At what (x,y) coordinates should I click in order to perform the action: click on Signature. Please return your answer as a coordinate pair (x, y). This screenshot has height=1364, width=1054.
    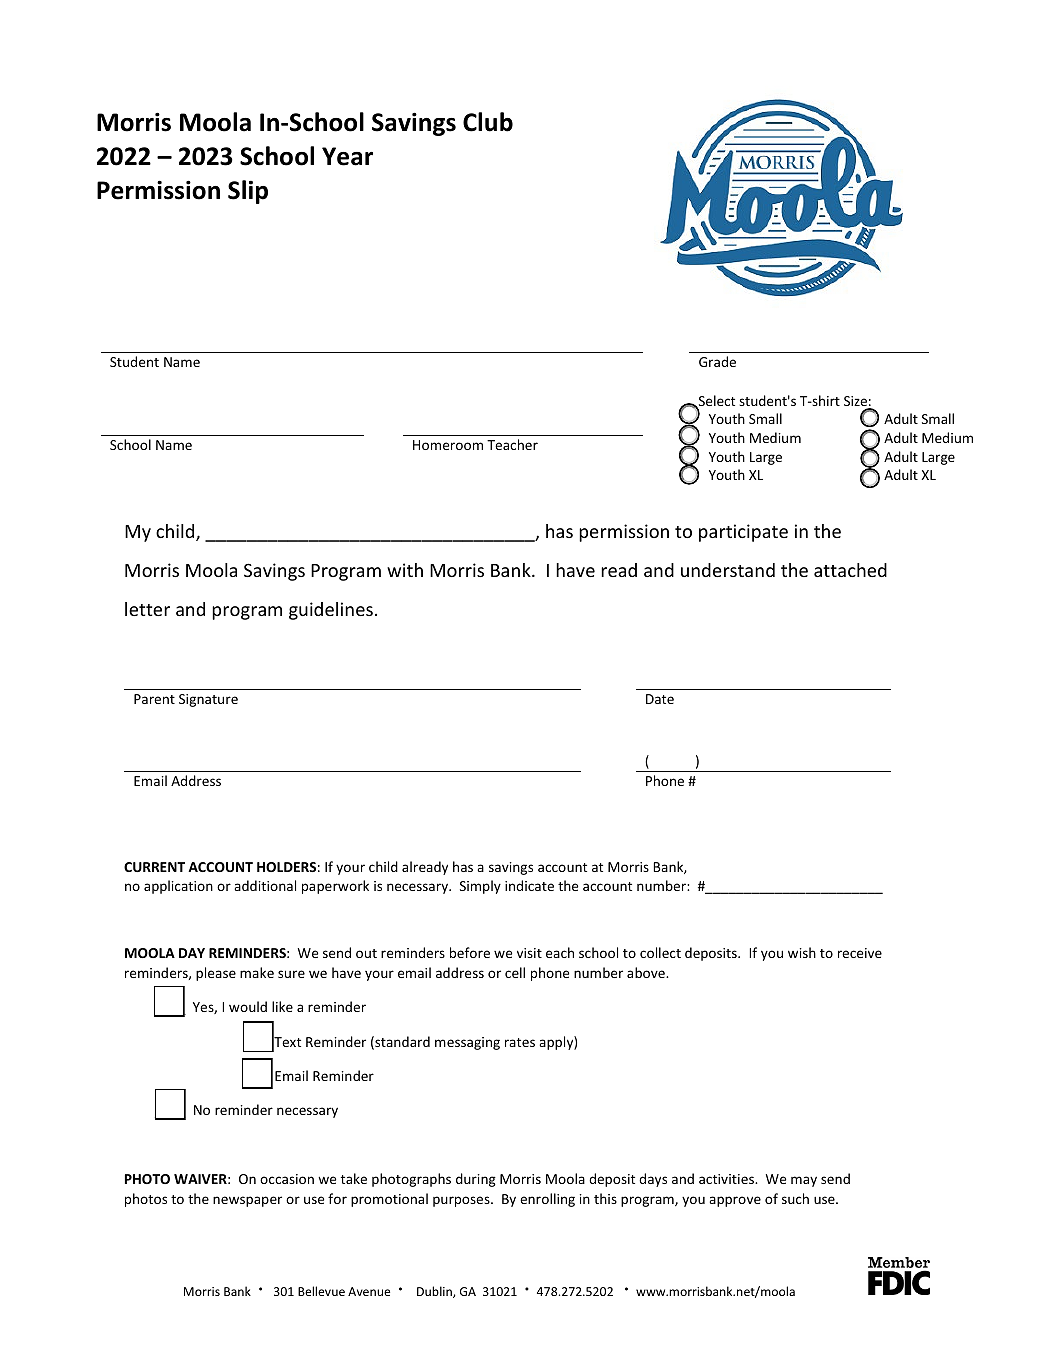
    Looking at the image, I should click on (208, 700).
